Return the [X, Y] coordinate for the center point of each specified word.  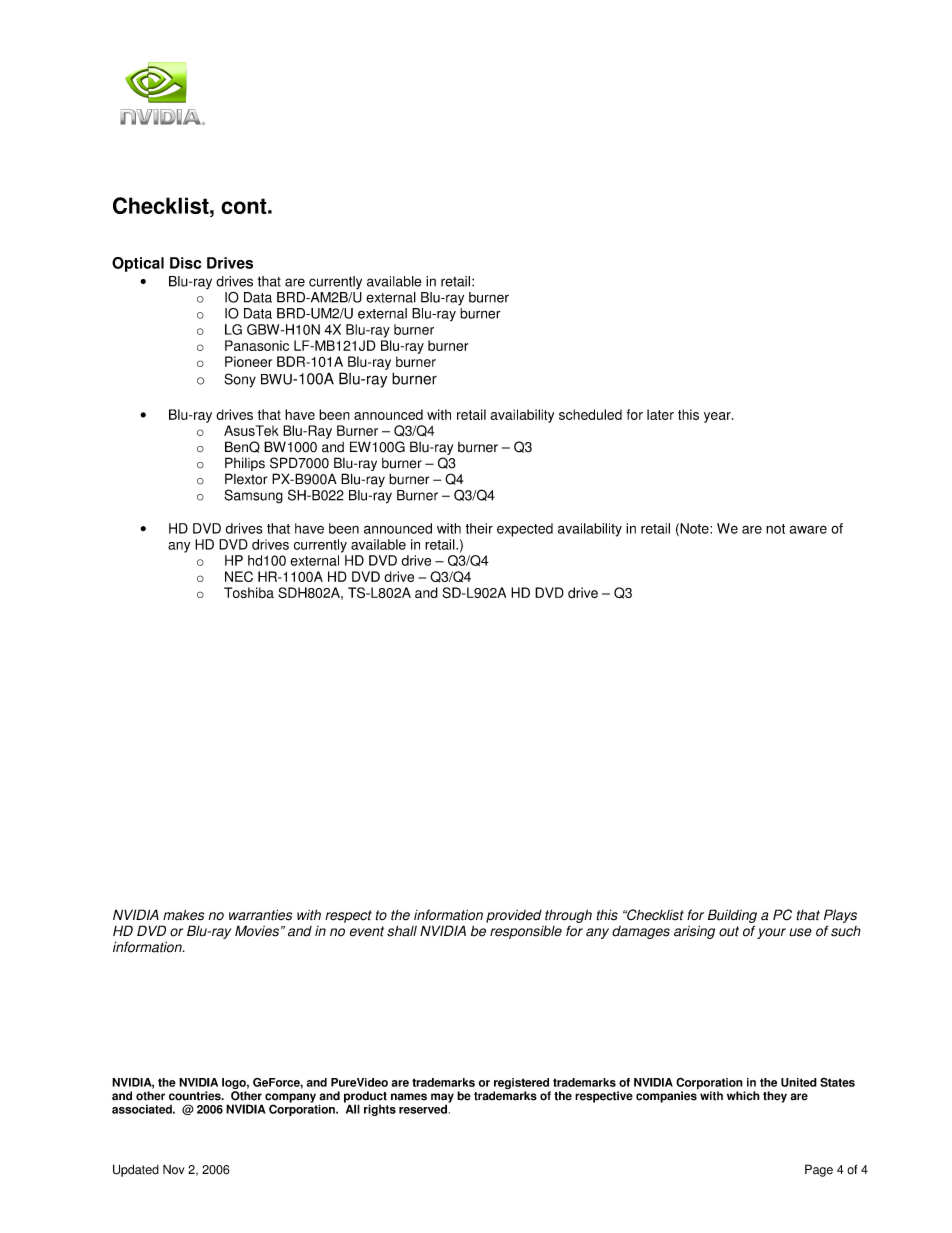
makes [183, 915]
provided [514, 916]
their [479, 528]
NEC [239, 576]
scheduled [590, 414]
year [718, 417]
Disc [185, 263]
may [442, 1099]
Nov [173, 1169]
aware [808, 529]
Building [732, 916]
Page [819, 1170]
